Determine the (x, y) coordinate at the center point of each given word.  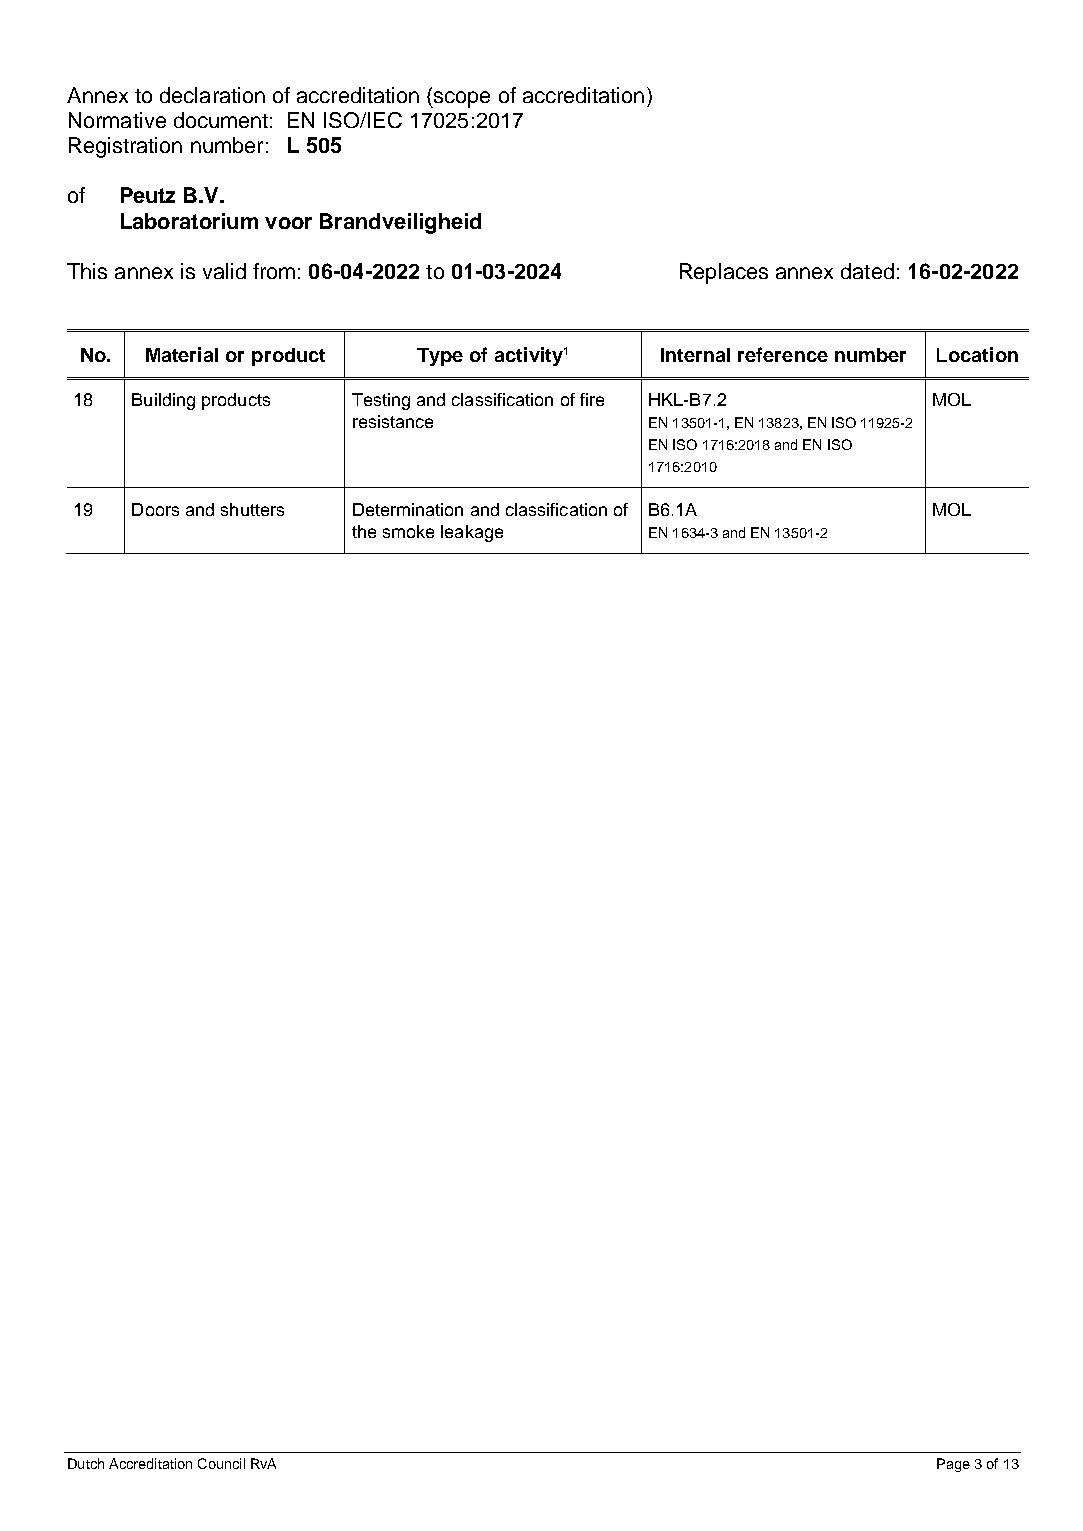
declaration (212, 95)
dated (867, 271)
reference (783, 354)
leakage (472, 533)
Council (221, 1463)
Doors (155, 509)
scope (461, 99)
